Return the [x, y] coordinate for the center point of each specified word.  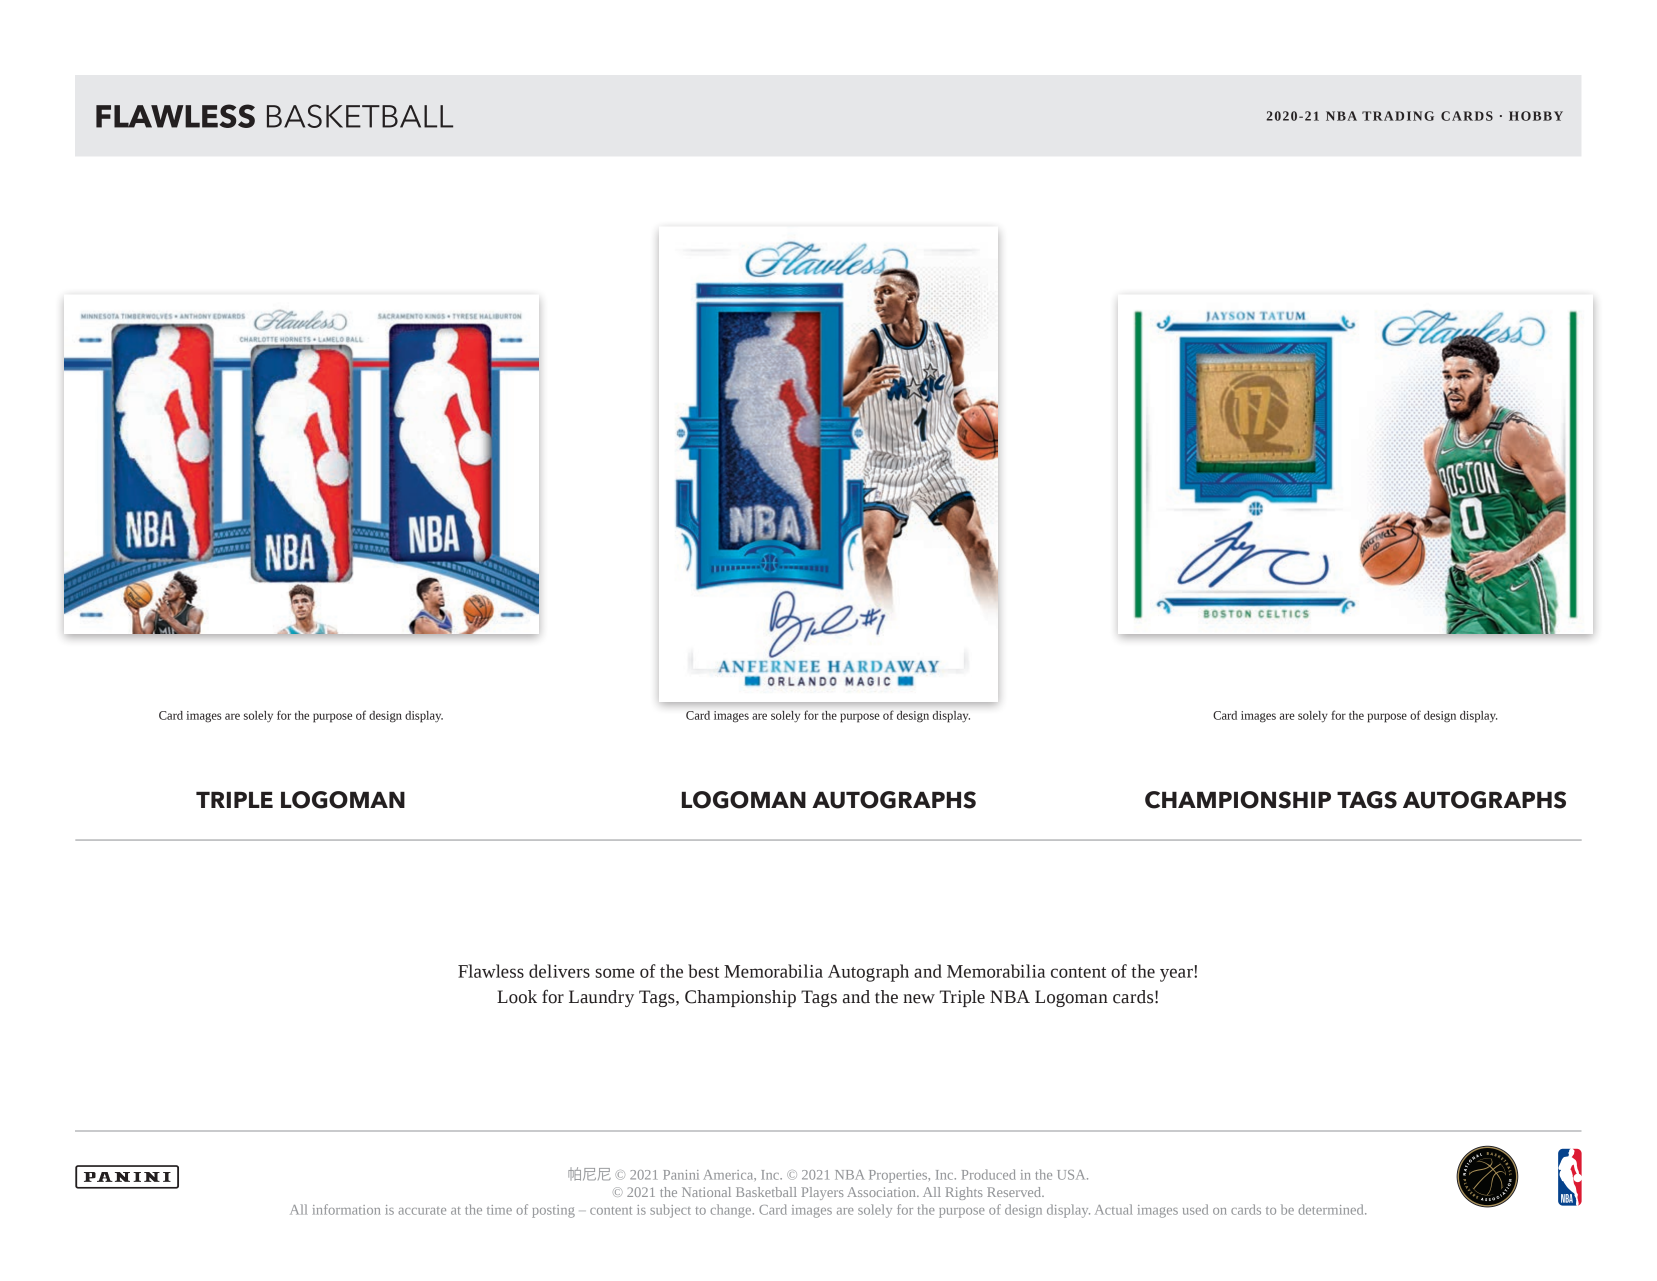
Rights [964, 1193]
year [1177, 975]
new [919, 999]
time [499, 1210]
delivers [559, 971]
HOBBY [1536, 116]
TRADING [1398, 116]
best [703, 971]
